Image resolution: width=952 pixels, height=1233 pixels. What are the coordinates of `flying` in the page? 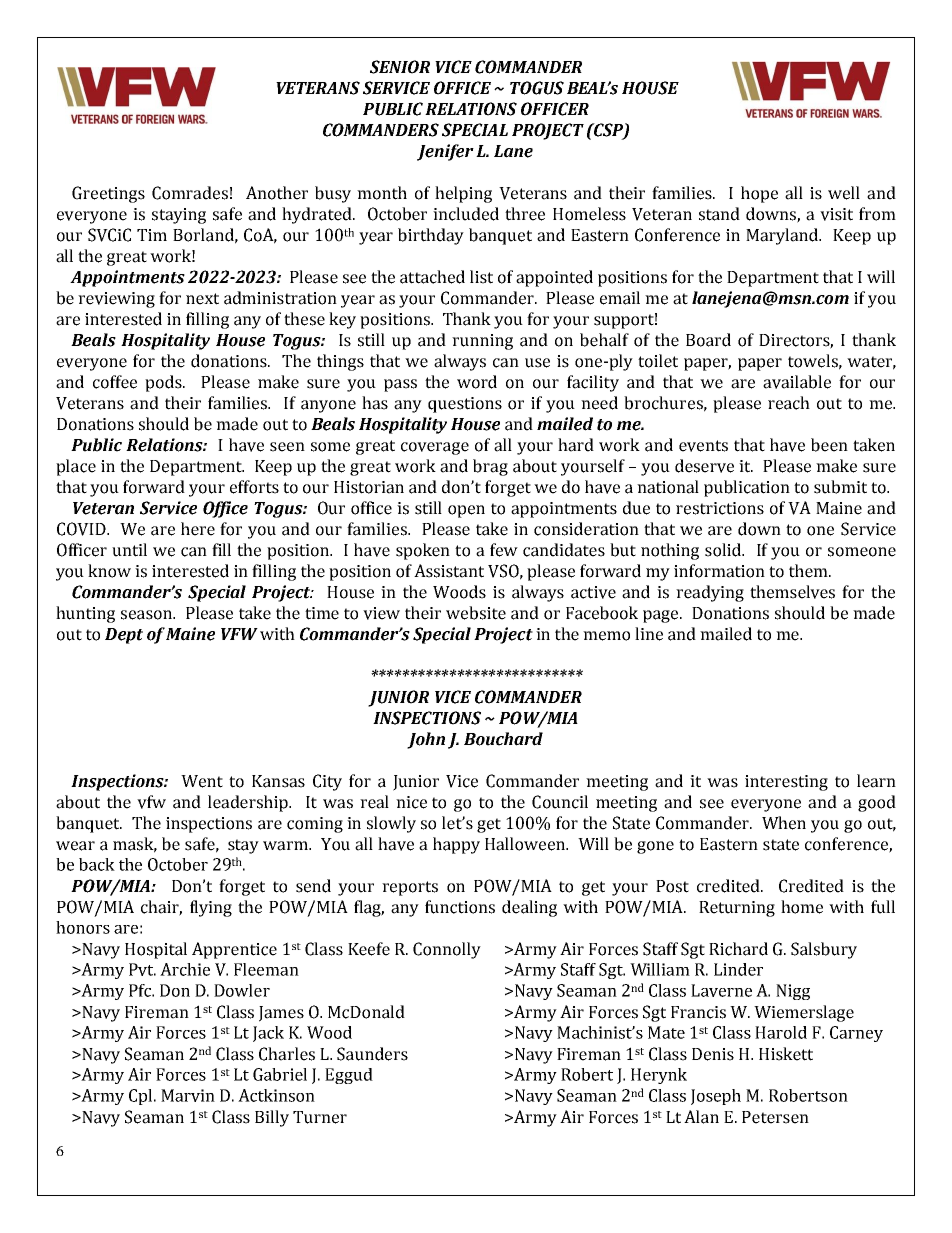 It's located at (211, 908).
